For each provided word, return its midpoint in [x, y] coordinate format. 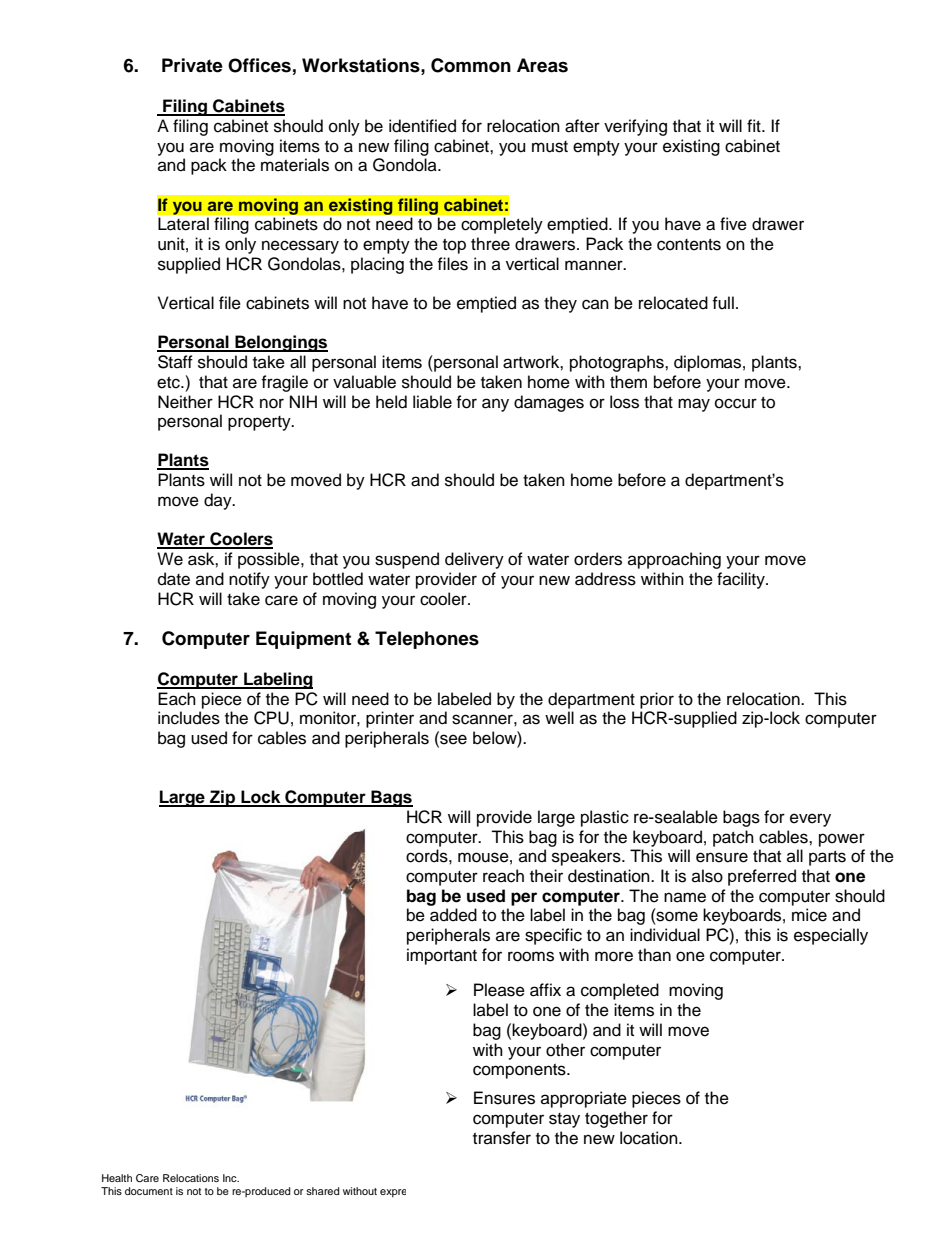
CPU [271, 718]
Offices [259, 65]
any [495, 405]
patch [733, 838]
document [149, 1191]
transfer [502, 1138]
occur [736, 403]
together [616, 1119]
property [260, 423]
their [546, 876]
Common [471, 65]
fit [755, 125]
